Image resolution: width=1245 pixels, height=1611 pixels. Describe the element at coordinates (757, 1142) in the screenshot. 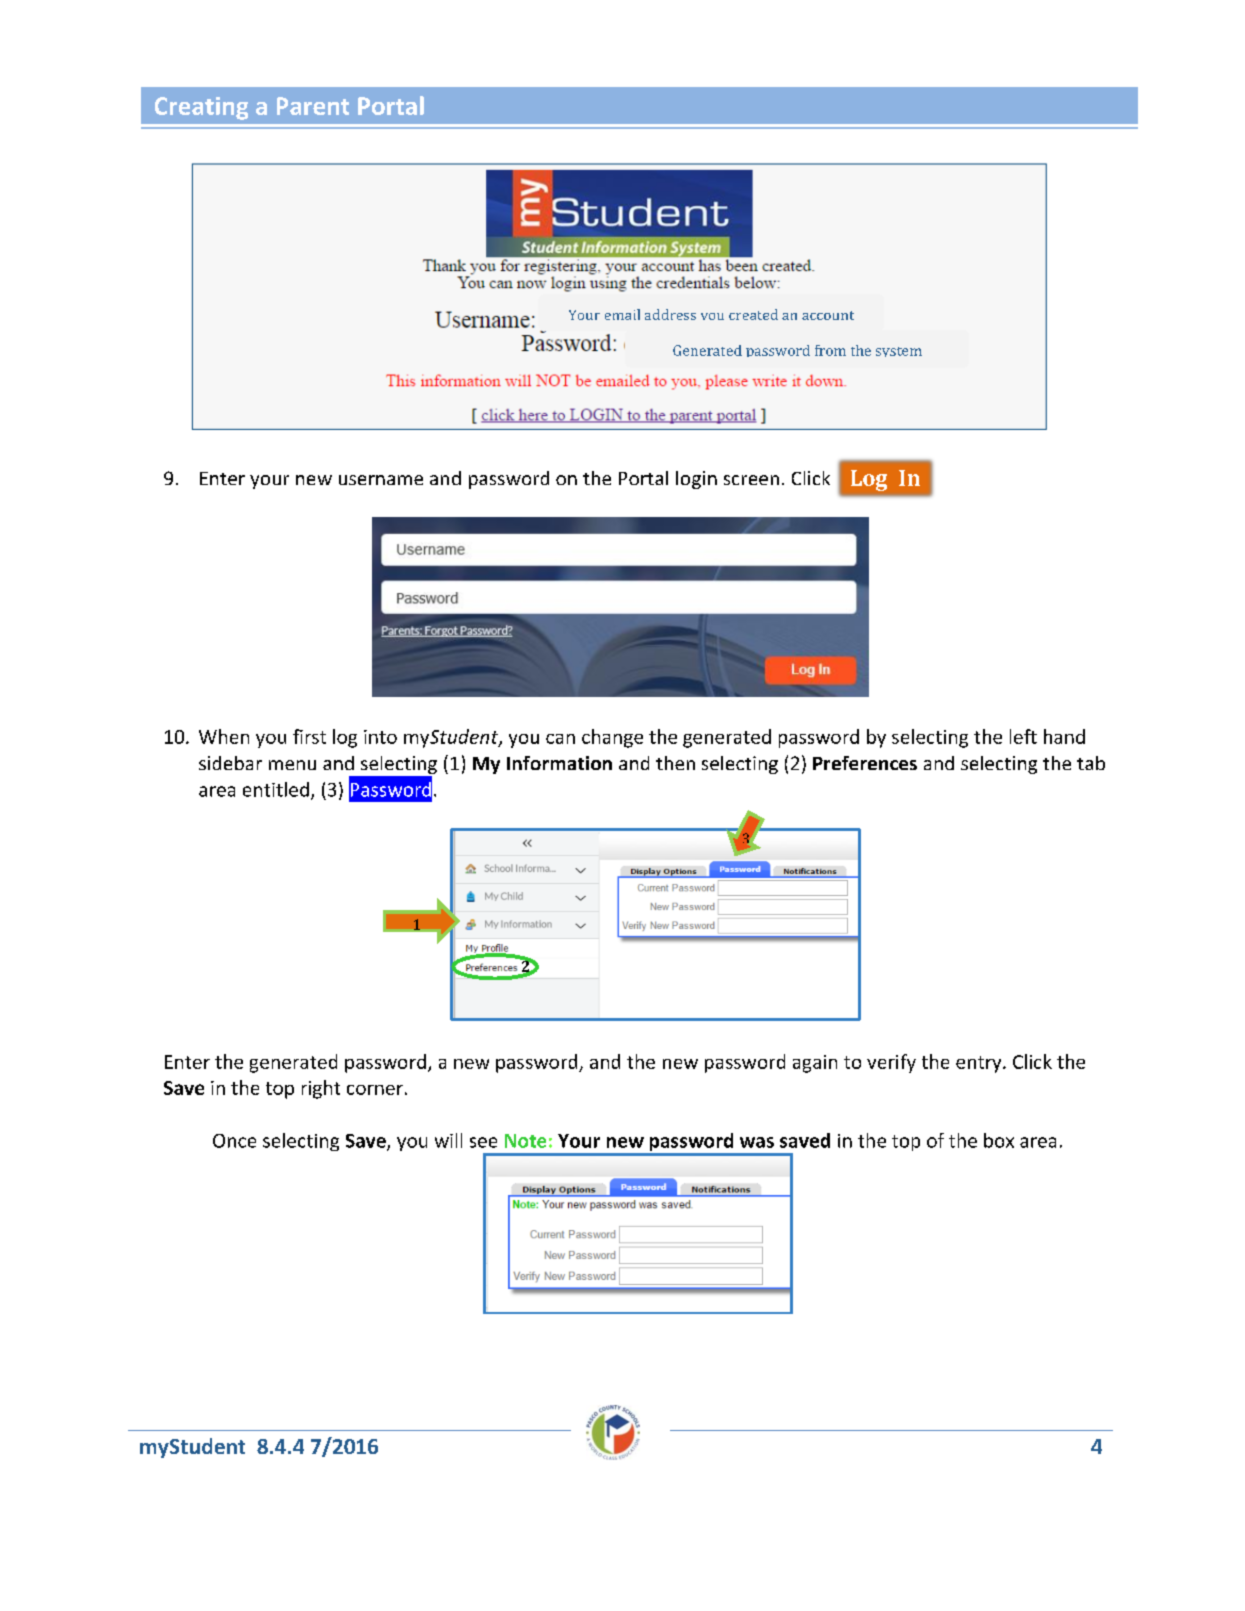

I see `was` at that location.
